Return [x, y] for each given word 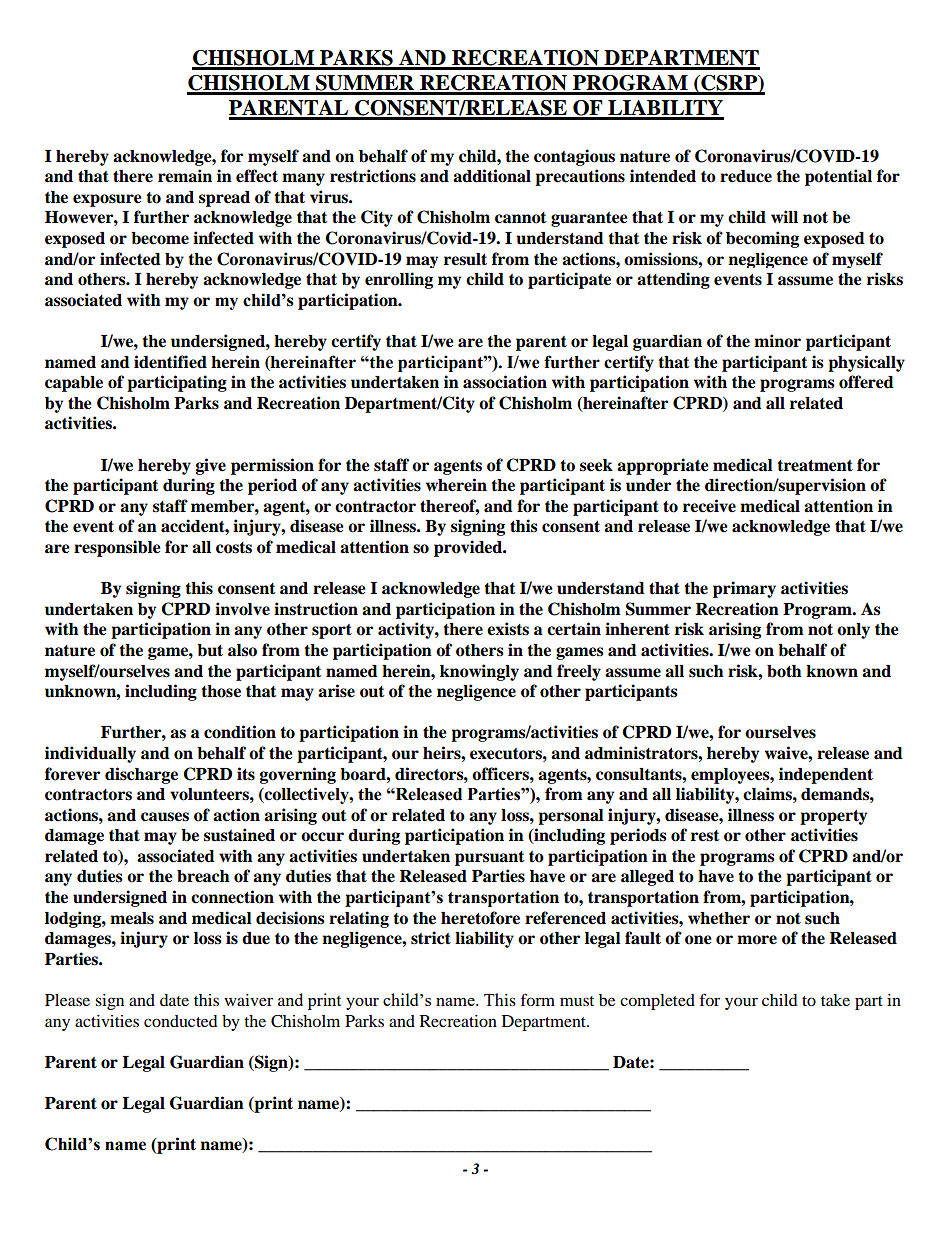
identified [170, 362]
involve [242, 609]
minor [777, 341]
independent [826, 775]
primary [744, 589]
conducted [181, 1021]
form [538, 999]
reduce [746, 176]
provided [469, 548]
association [505, 382]
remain [185, 176]
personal [571, 817]
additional [492, 176]
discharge [141, 775]
